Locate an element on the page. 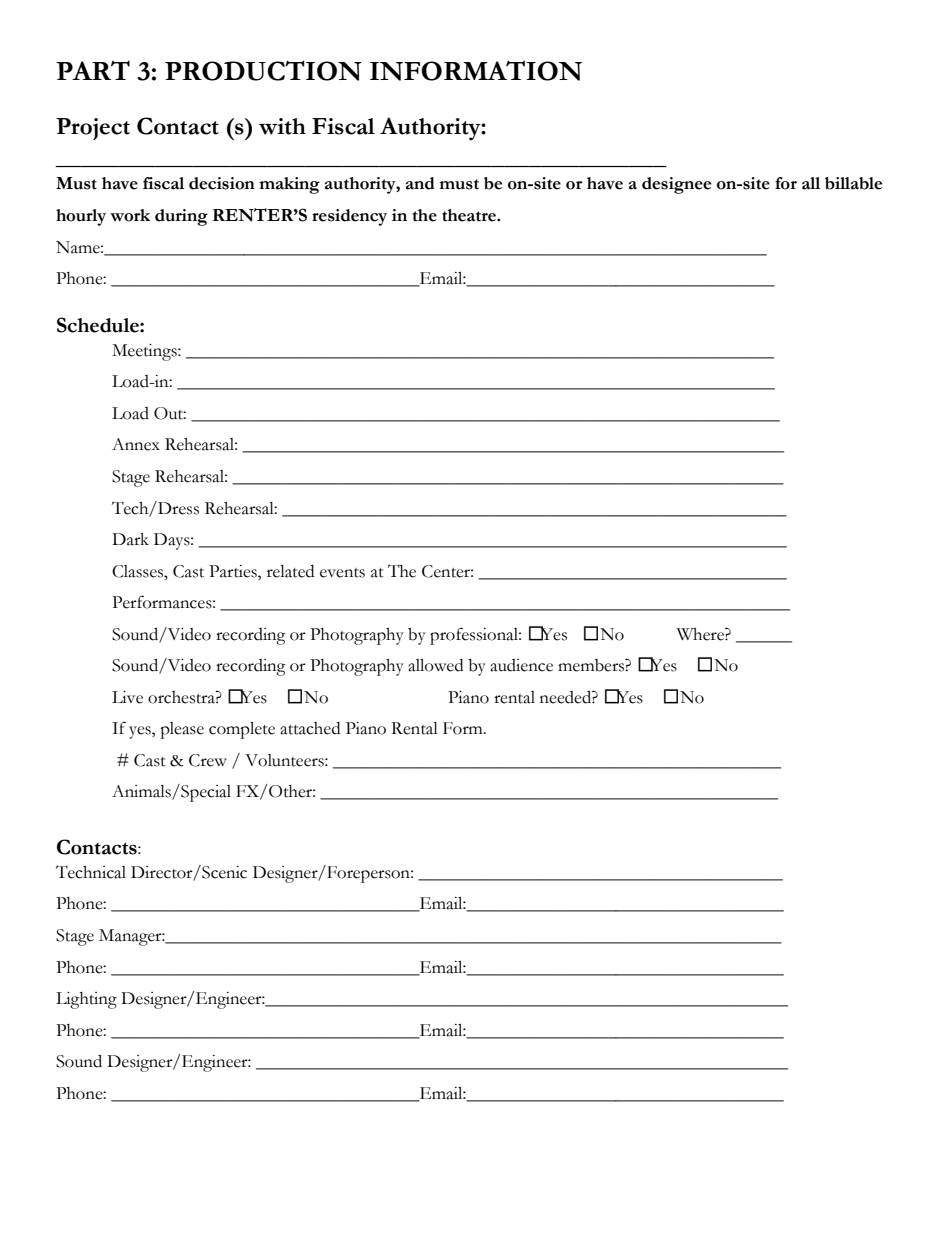 This image has height=1233, width=952. and is located at coordinates (420, 183).
